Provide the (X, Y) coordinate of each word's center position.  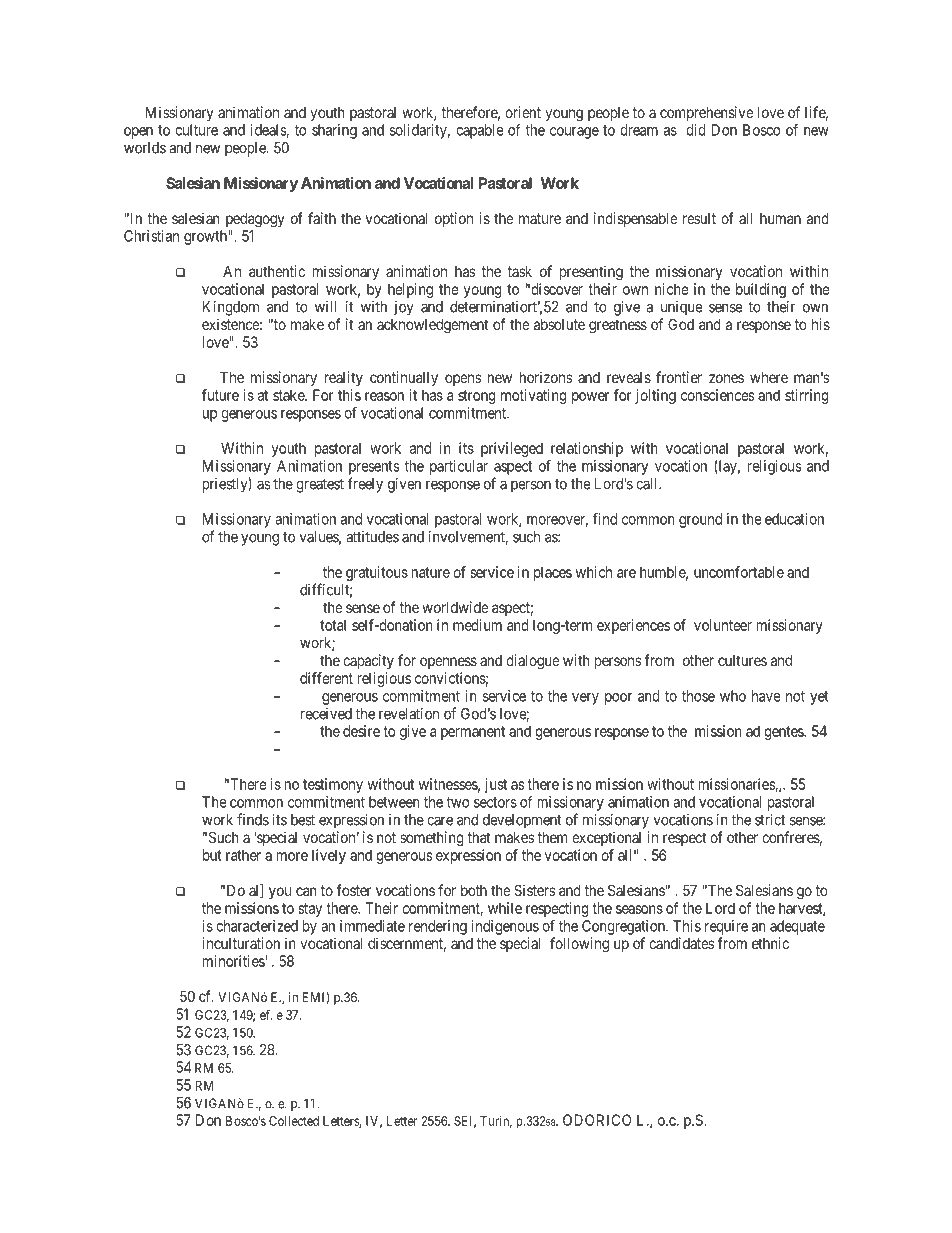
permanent (473, 733)
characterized (257, 926)
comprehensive (707, 113)
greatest (320, 486)
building (761, 290)
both (474, 890)
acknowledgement (433, 326)
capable (480, 131)
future (220, 395)
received (326, 714)
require (726, 927)
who (733, 696)
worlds (145, 148)
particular (459, 467)
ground (700, 520)
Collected (294, 1121)
